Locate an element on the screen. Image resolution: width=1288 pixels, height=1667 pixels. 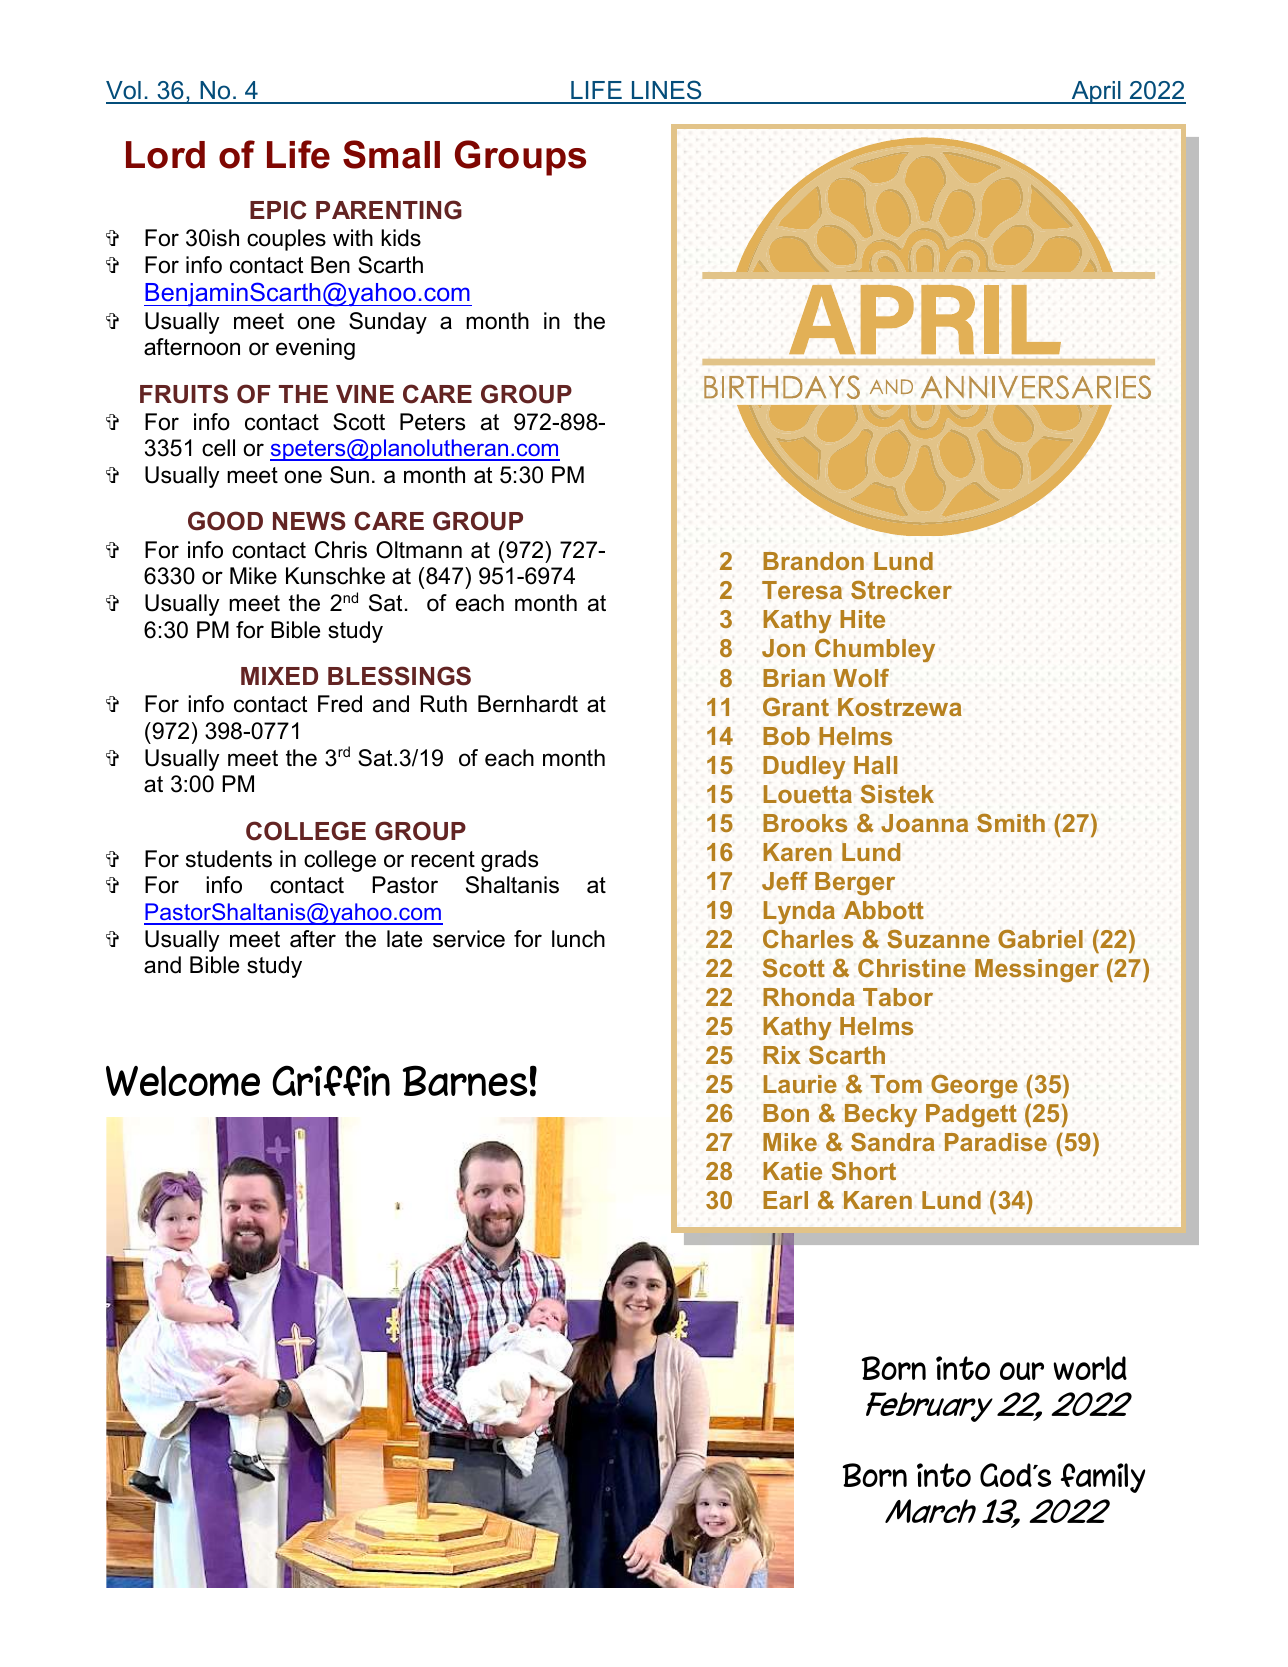
Griffin is located at coordinates (331, 1080).
